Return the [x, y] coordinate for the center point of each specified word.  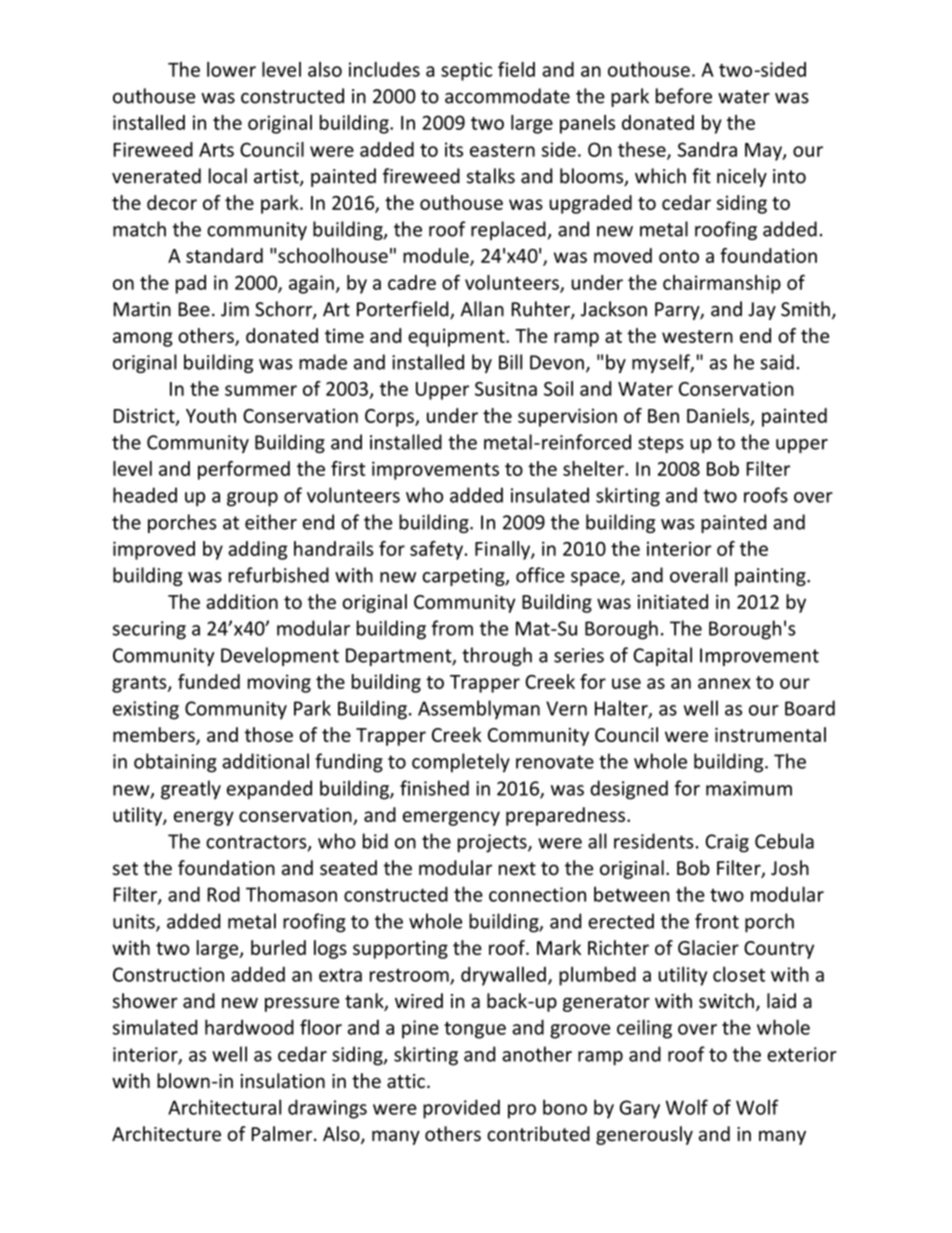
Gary [640, 1109]
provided [461, 1109]
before [684, 96]
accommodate [507, 96]
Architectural [224, 1107]
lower [231, 69]
